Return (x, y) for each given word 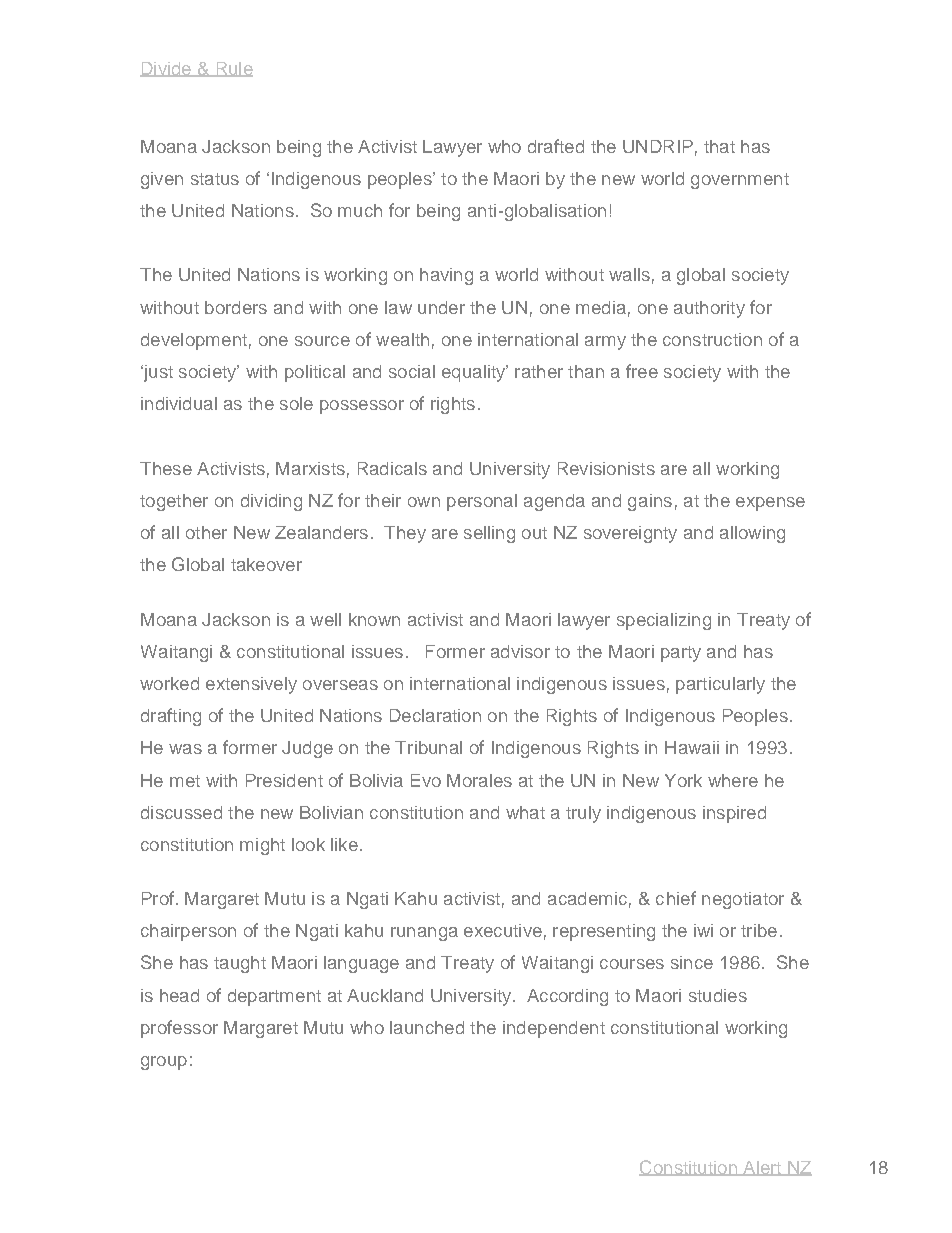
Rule (233, 69)
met (185, 781)
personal (482, 502)
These (166, 468)
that (719, 146)
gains (650, 502)
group (164, 1063)
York (683, 780)
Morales (479, 780)
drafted (556, 146)
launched (427, 1027)
